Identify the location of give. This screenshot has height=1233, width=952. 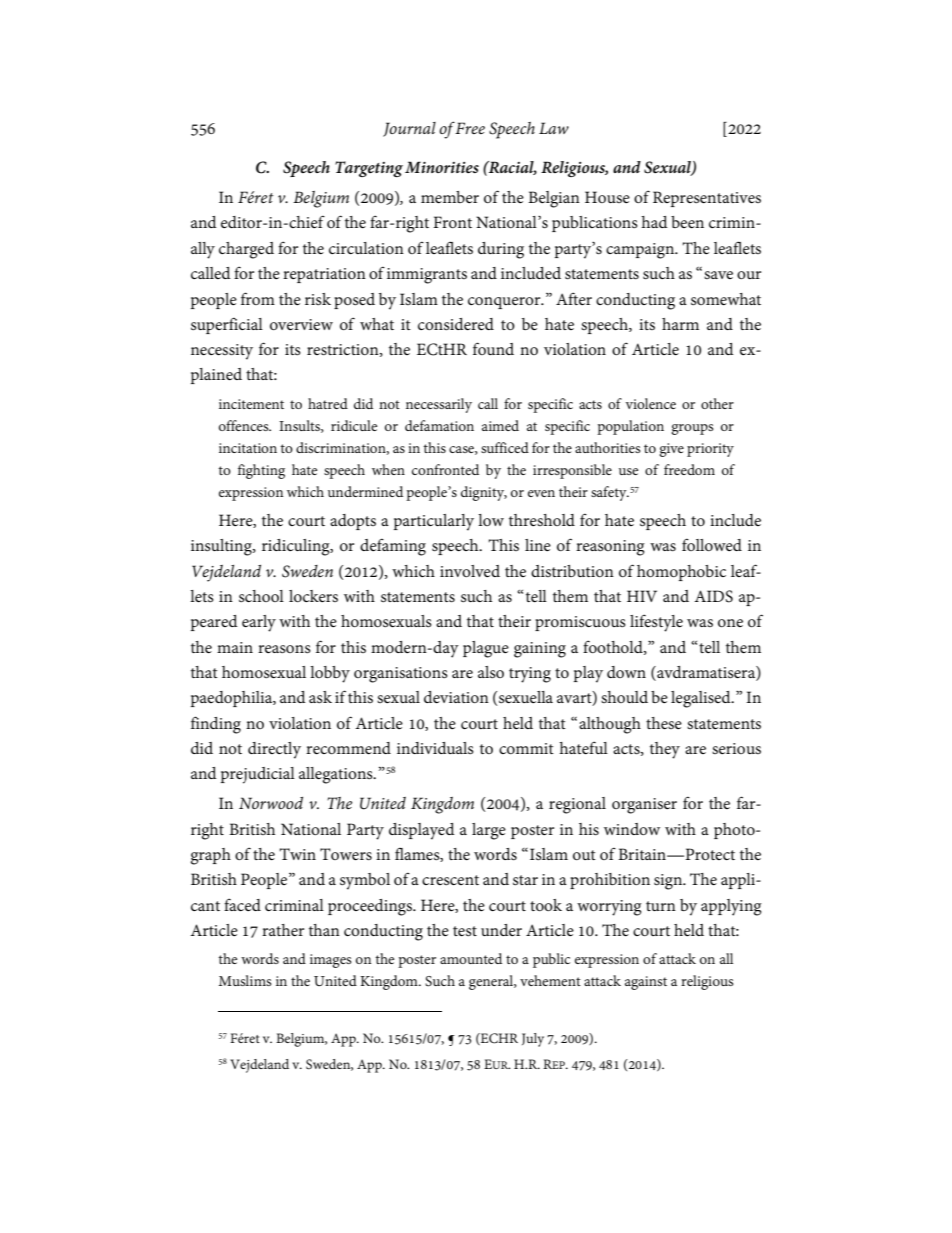
(672, 450).
